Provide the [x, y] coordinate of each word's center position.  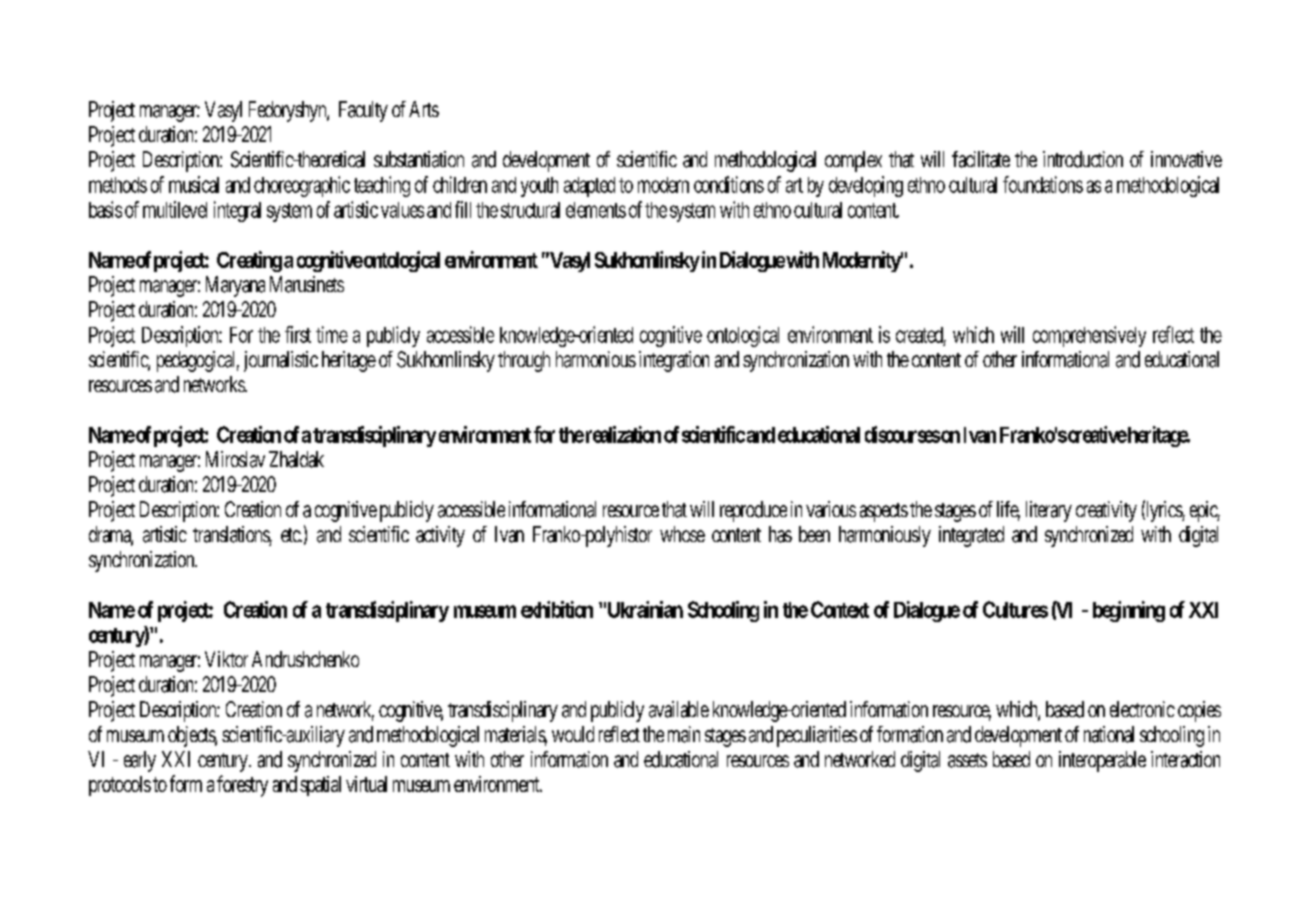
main [684, 734]
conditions [729, 184]
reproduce [753, 511]
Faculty [363, 111]
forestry [242, 786]
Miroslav [235, 459]
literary [1049, 511]
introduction [1083, 159]
